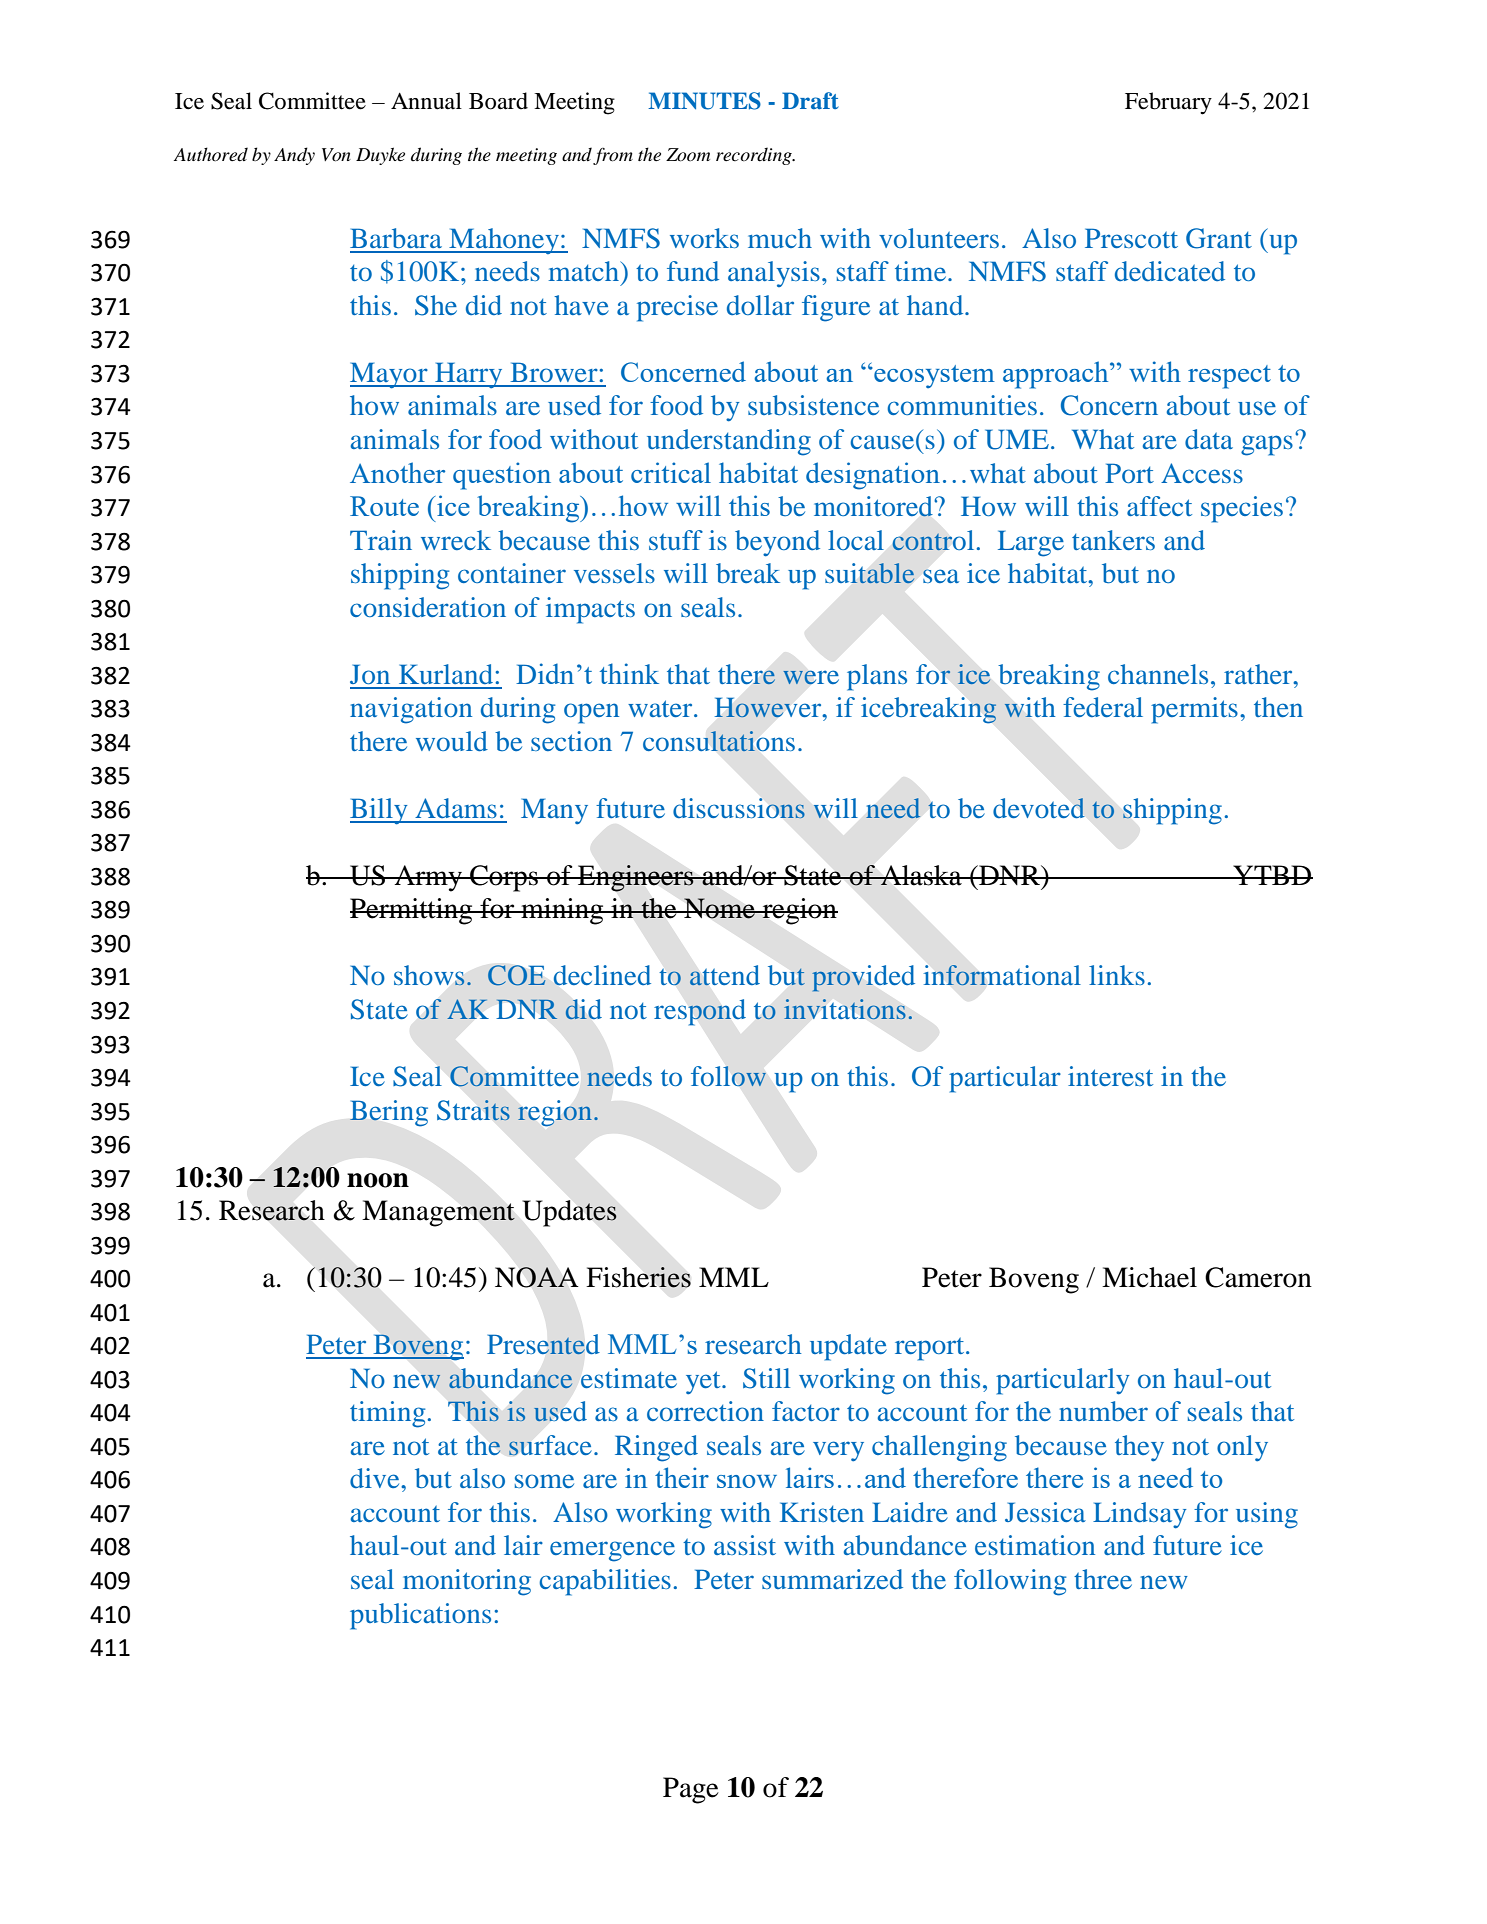 Image resolution: width=1487 pixels, height=1924 pixels. What do you see at coordinates (420, 1616) in the image?
I see `publications` at bounding box center [420, 1616].
